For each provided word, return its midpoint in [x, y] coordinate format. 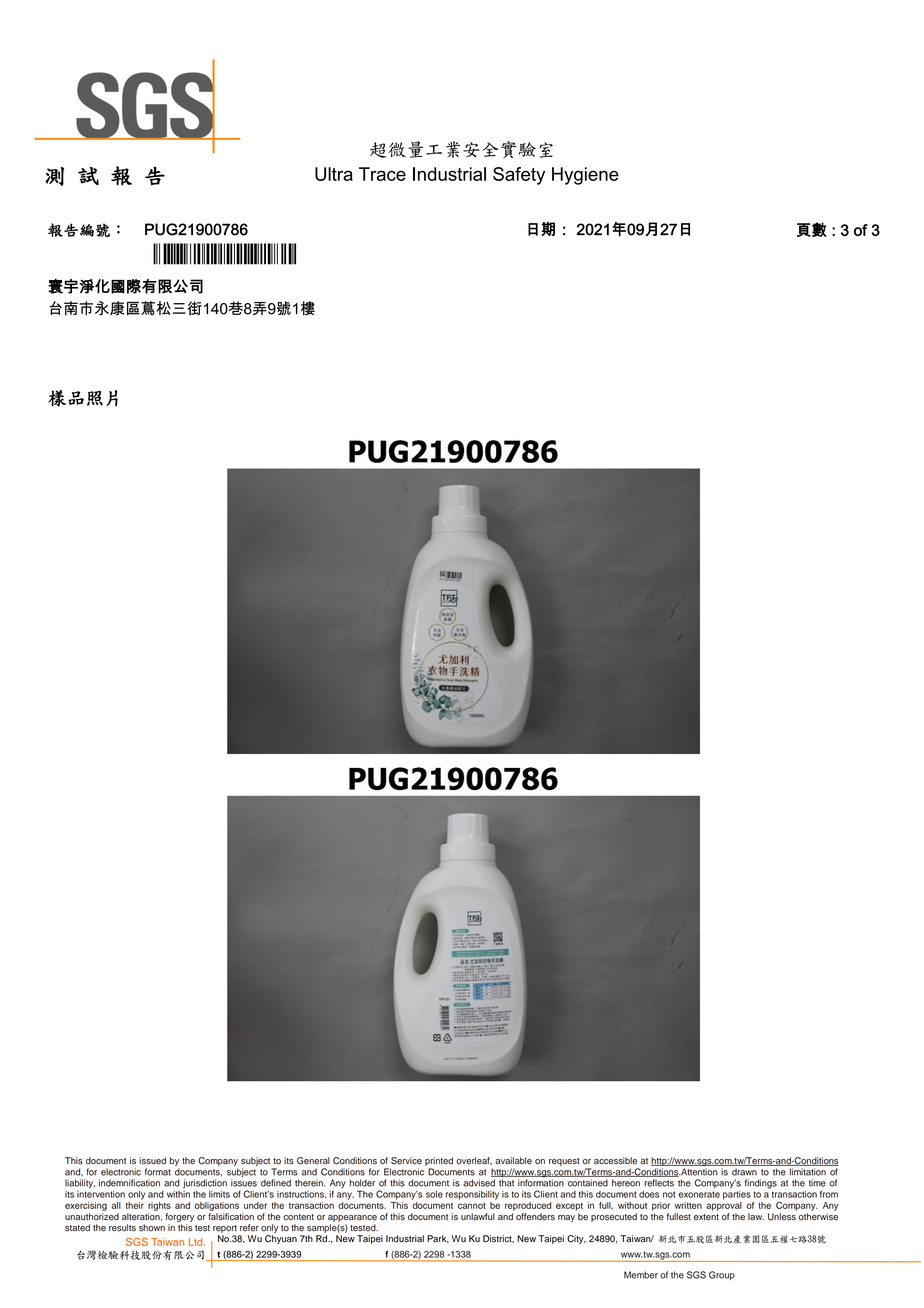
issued [152, 1161]
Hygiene [585, 176]
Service [406, 1161]
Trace [382, 174]
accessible [615, 1161]
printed [439, 1161]
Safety [519, 176]
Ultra [334, 174]
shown [152, 1228]
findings [761, 1184]
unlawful [478, 1217]
